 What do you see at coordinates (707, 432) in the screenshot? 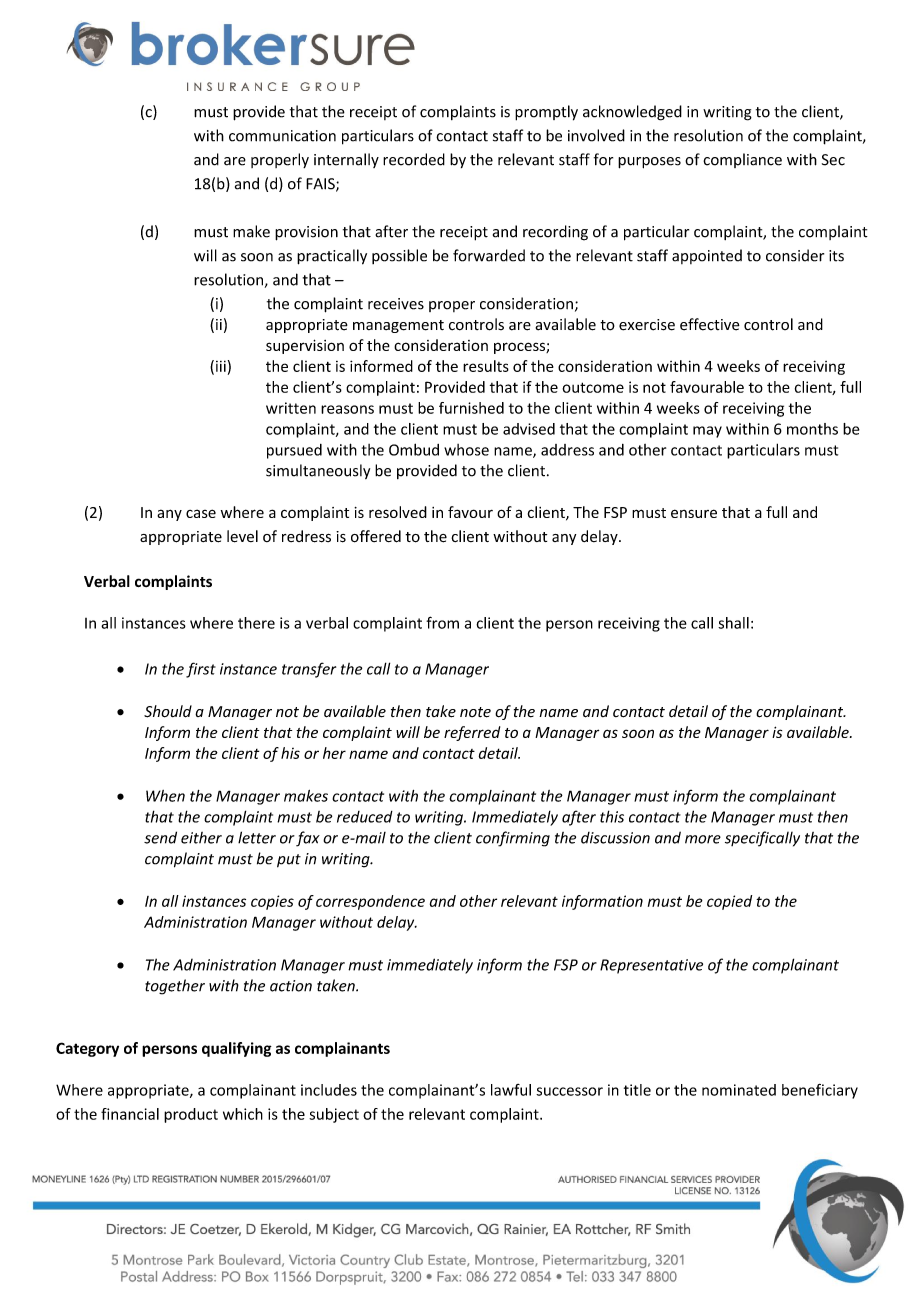
I see `may` at bounding box center [707, 432].
